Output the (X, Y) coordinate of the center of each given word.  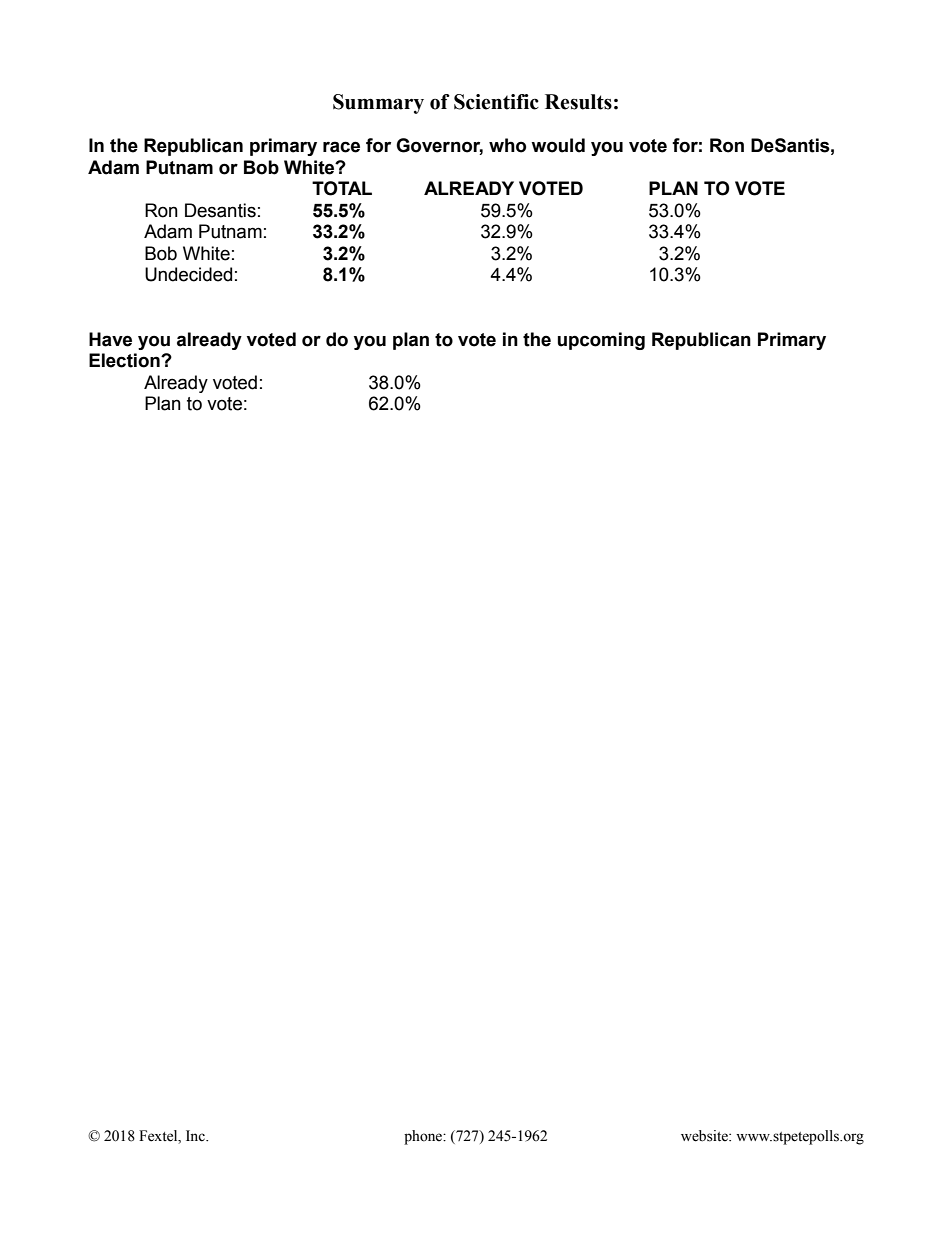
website (705, 1136)
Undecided (188, 274)
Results (578, 102)
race (341, 147)
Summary (378, 104)
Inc (196, 1136)
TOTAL (342, 188)
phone (424, 1137)
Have (110, 339)
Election (125, 360)
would (558, 145)
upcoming (601, 341)
